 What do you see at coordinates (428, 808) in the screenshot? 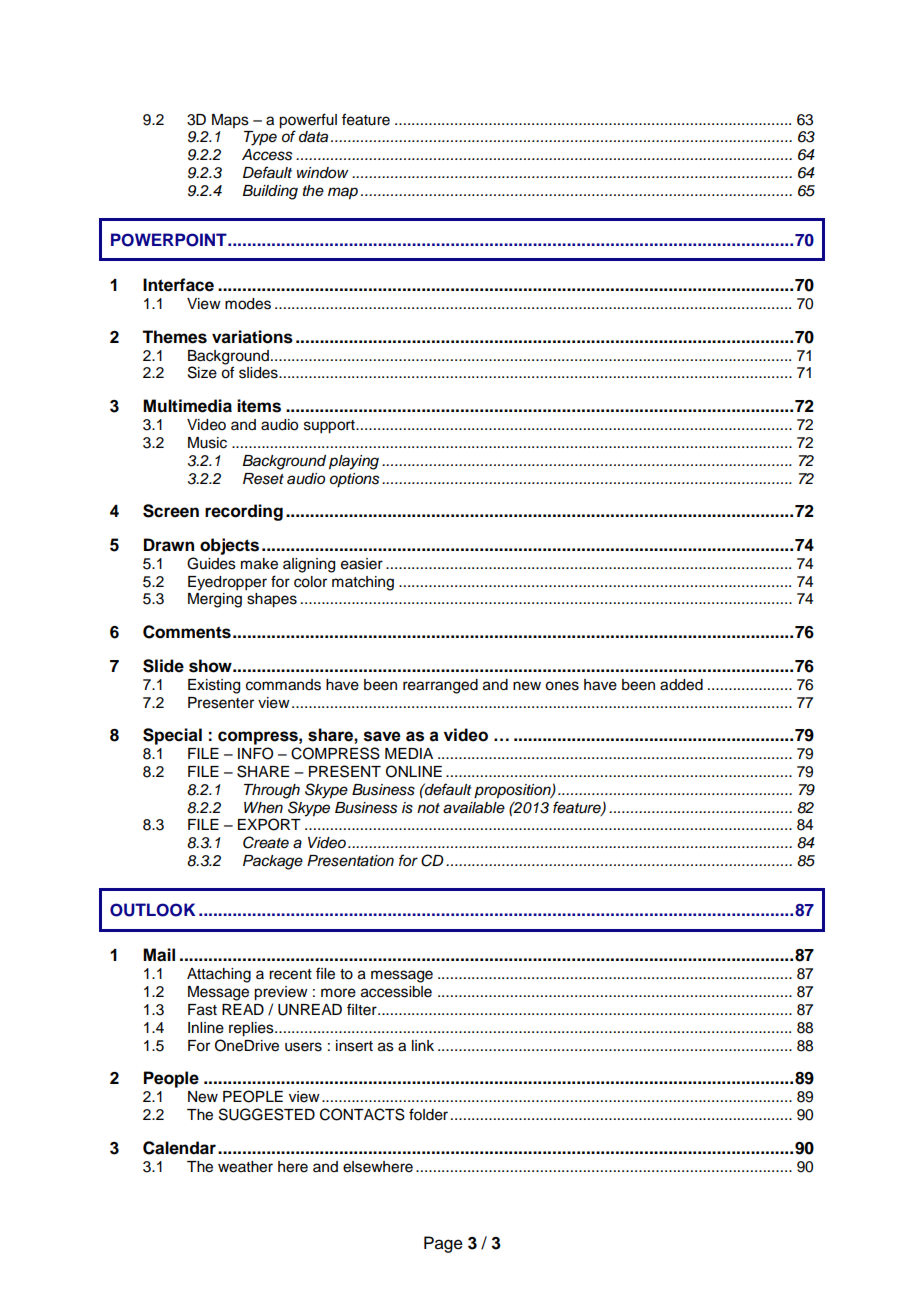
I see `not` at bounding box center [428, 808].
